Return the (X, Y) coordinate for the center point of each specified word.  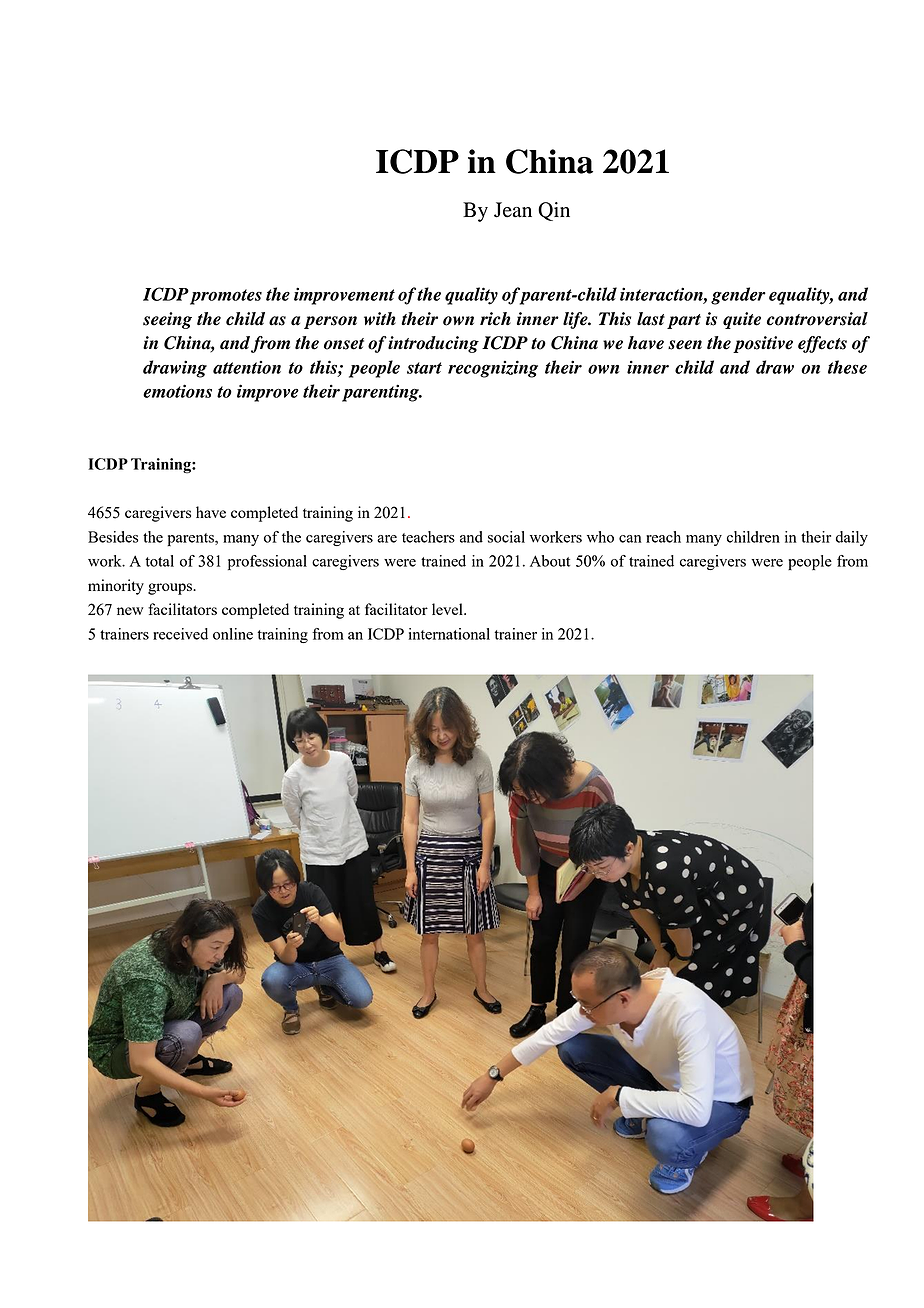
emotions (177, 391)
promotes (226, 297)
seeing (167, 320)
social (506, 537)
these (847, 367)
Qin (554, 211)
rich (495, 319)
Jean (513, 210)
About (550, 561)
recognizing (493, 369)
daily (852, 538)
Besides (113, 537)
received (180, 634)
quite (742, 320)
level (448, 609)
